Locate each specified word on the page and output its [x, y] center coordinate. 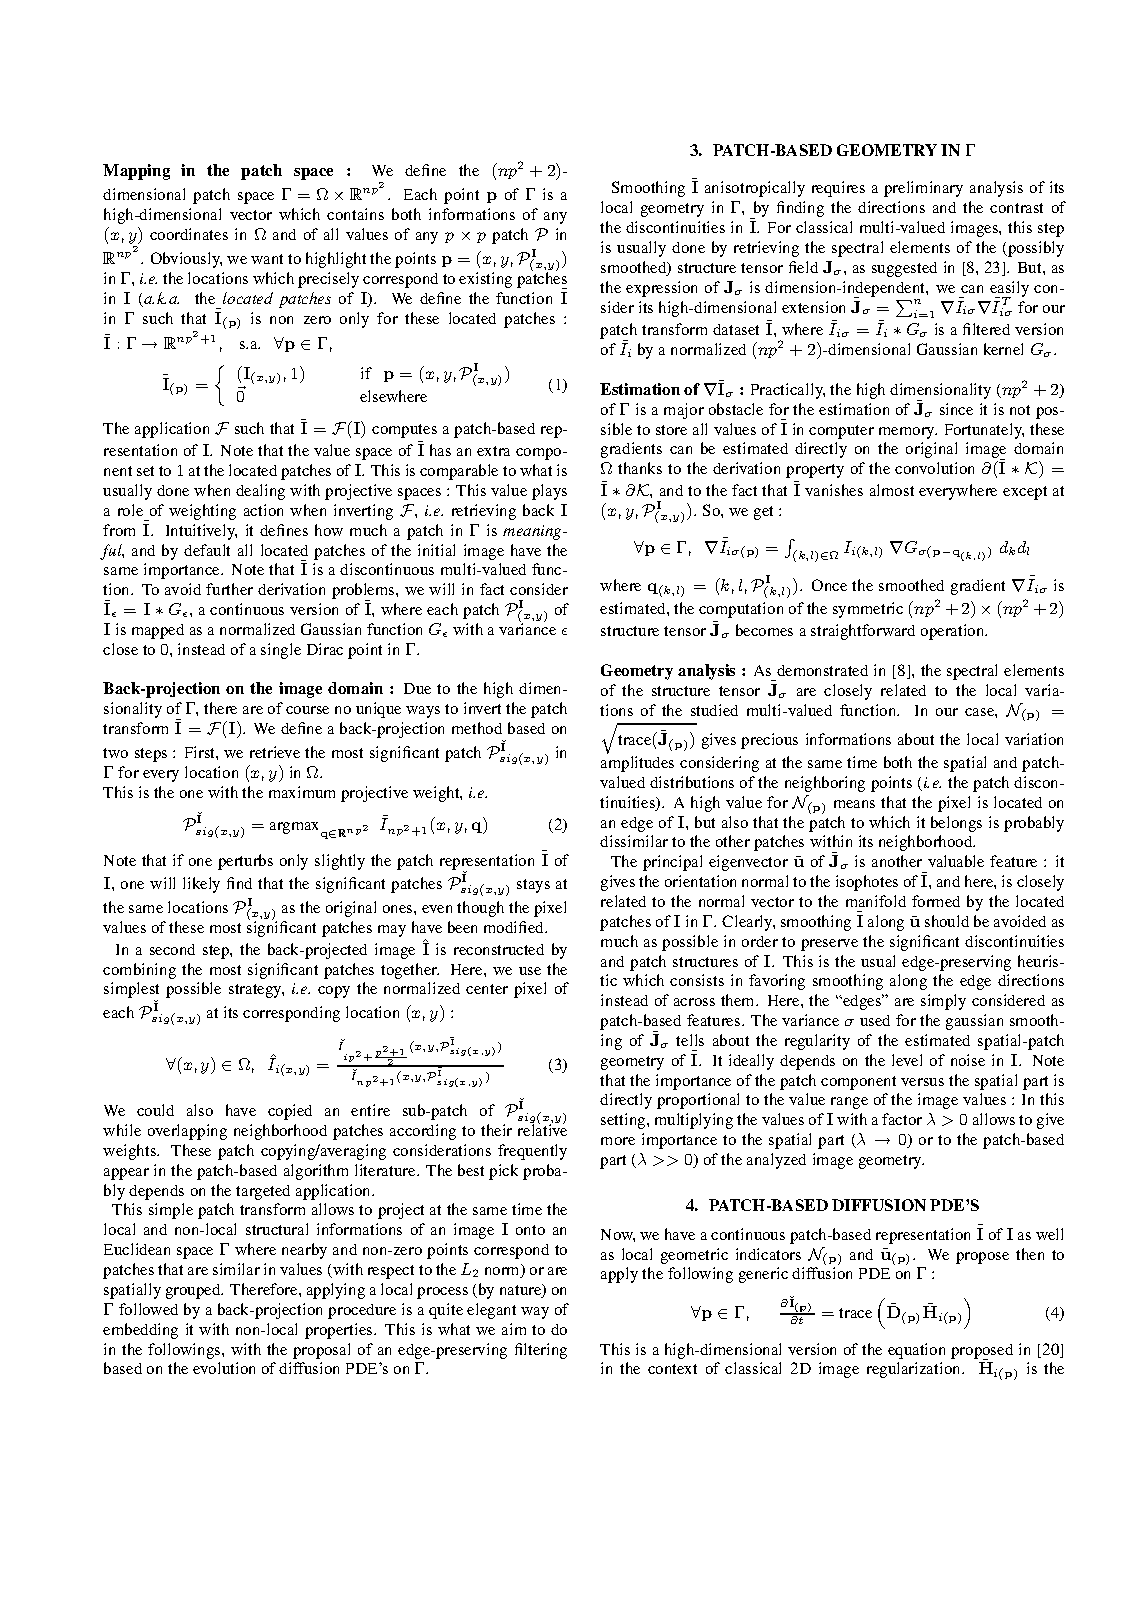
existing [485, 280]
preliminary [923, 189]
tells [690, 1040]
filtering [541, 1351]
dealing [260, 492]
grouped [194, 1291]
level [907, 1060]
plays [549, 492]
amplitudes [637, 764]
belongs [956, 824]
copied [290, 1112]
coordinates [189, 234]
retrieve [275, 752]
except [1025, 493]
